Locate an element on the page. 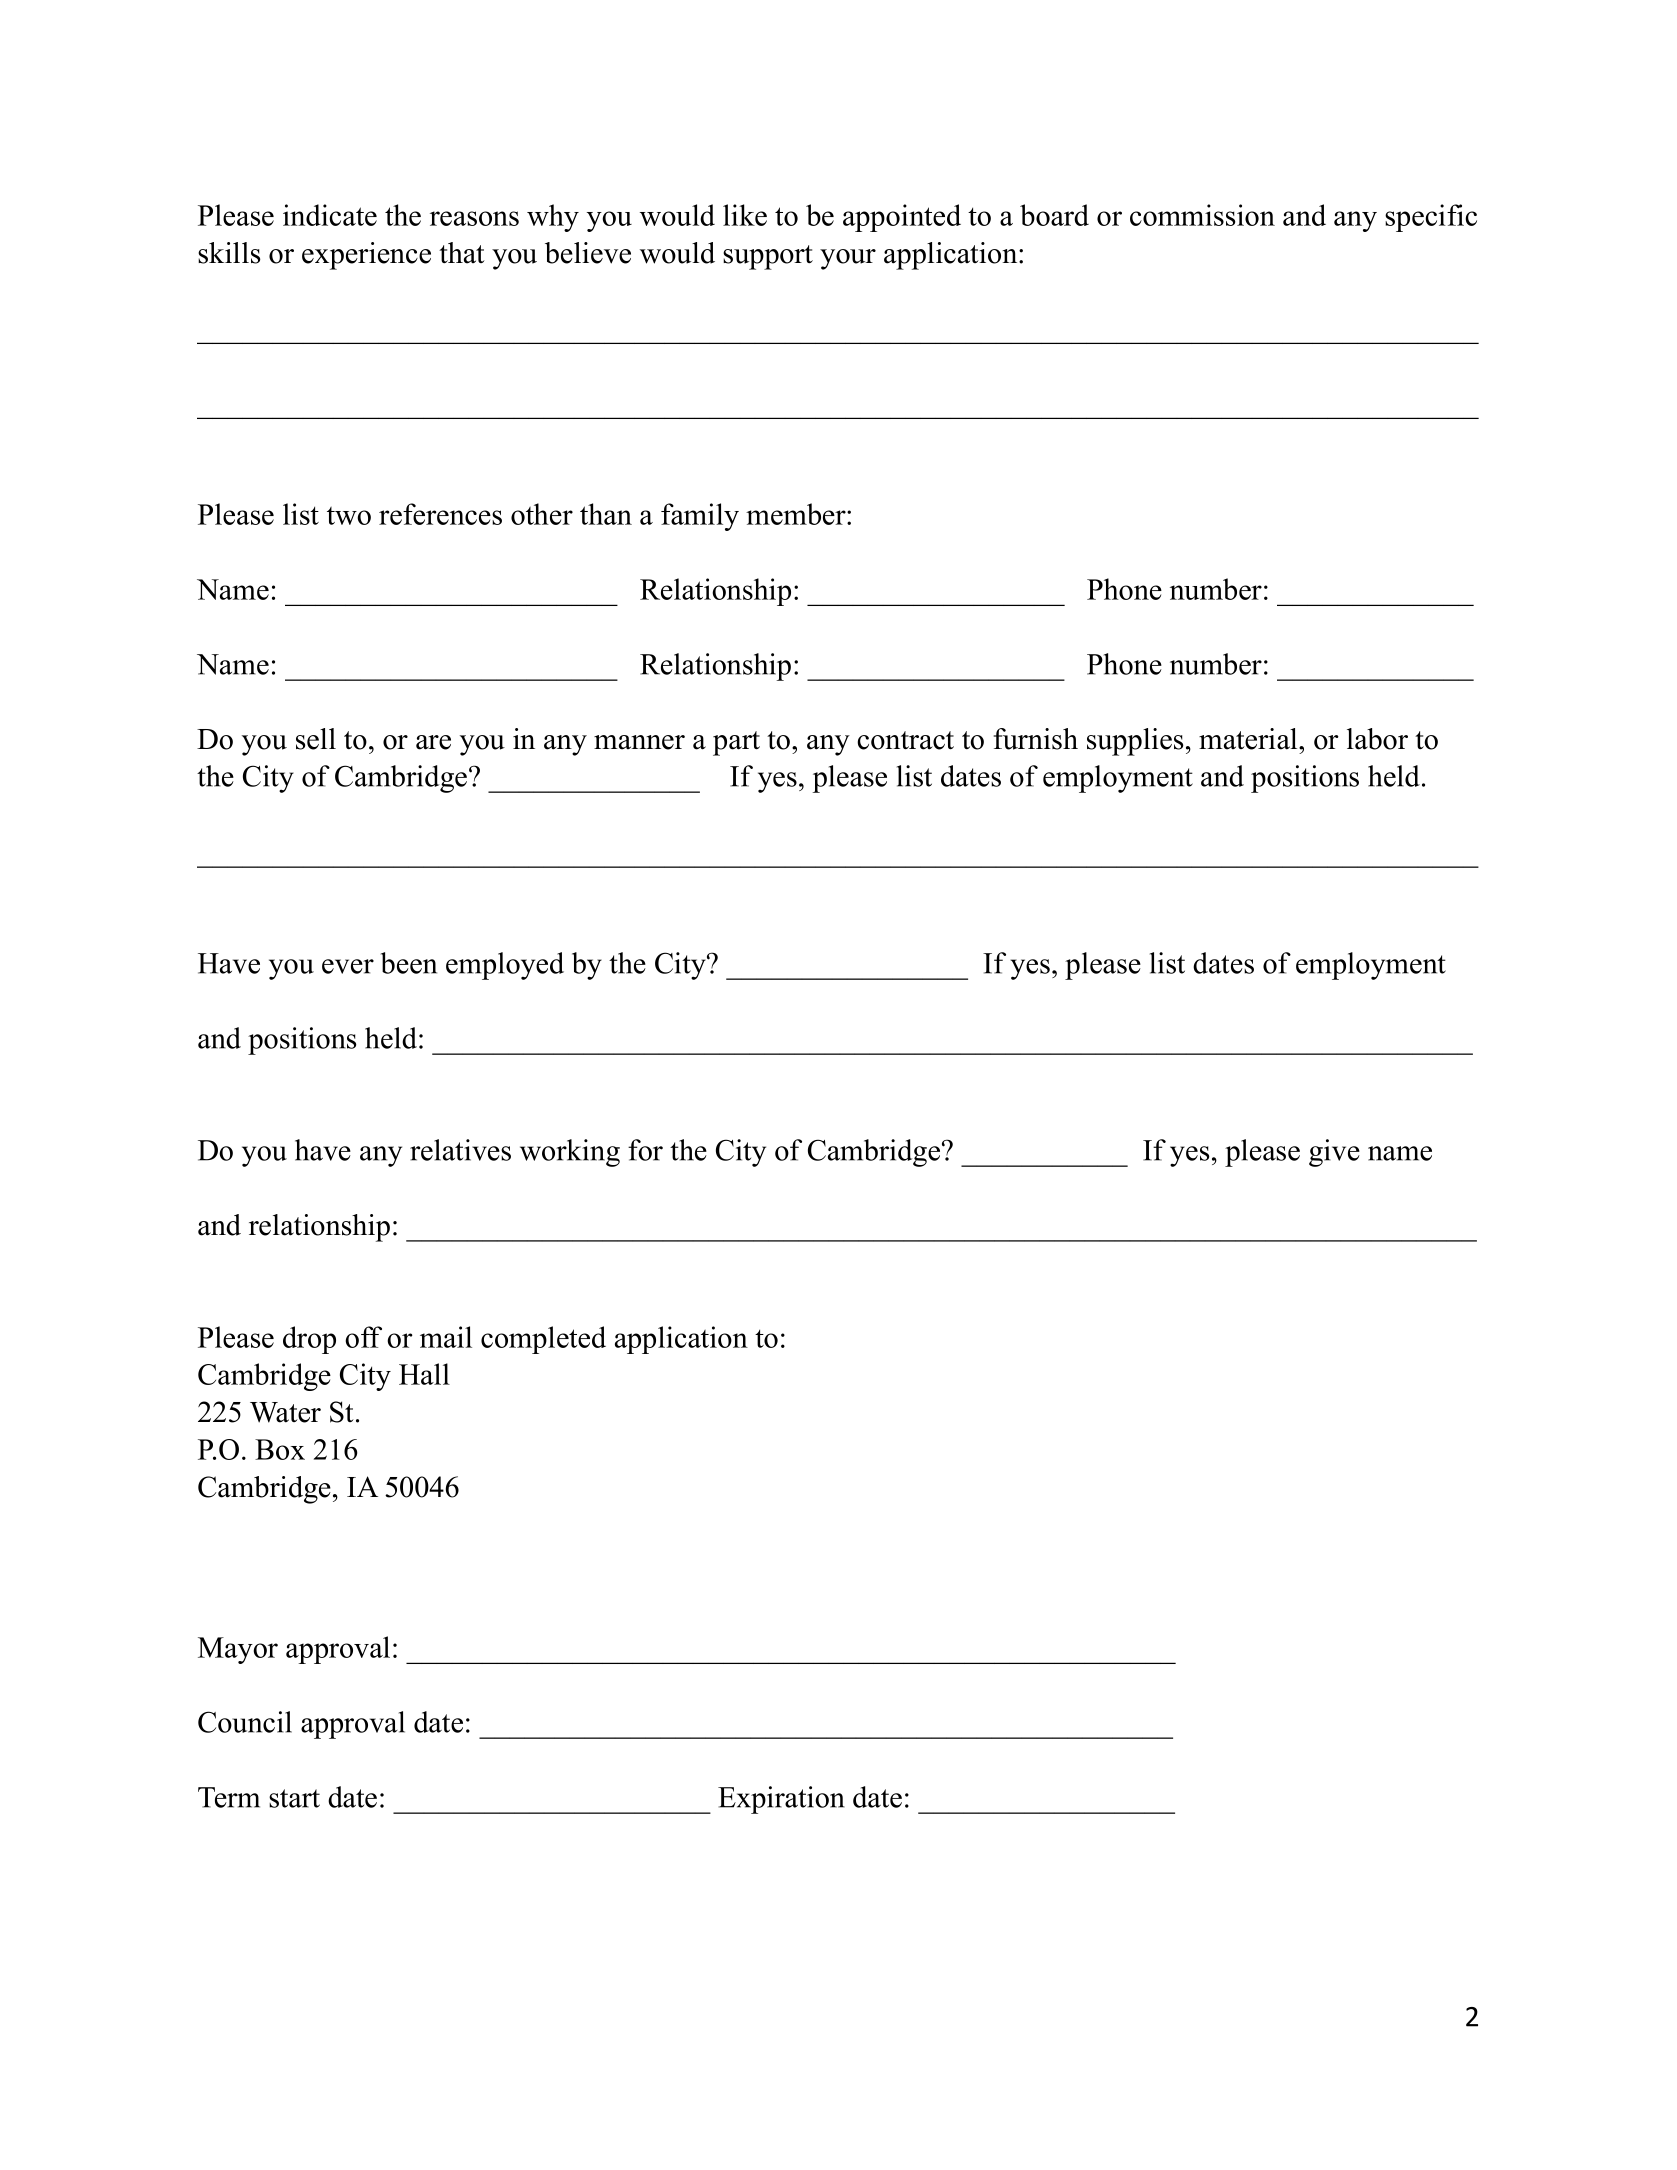 The image size is (1677, 2170). give is located at coordinates (1334, 1153).
